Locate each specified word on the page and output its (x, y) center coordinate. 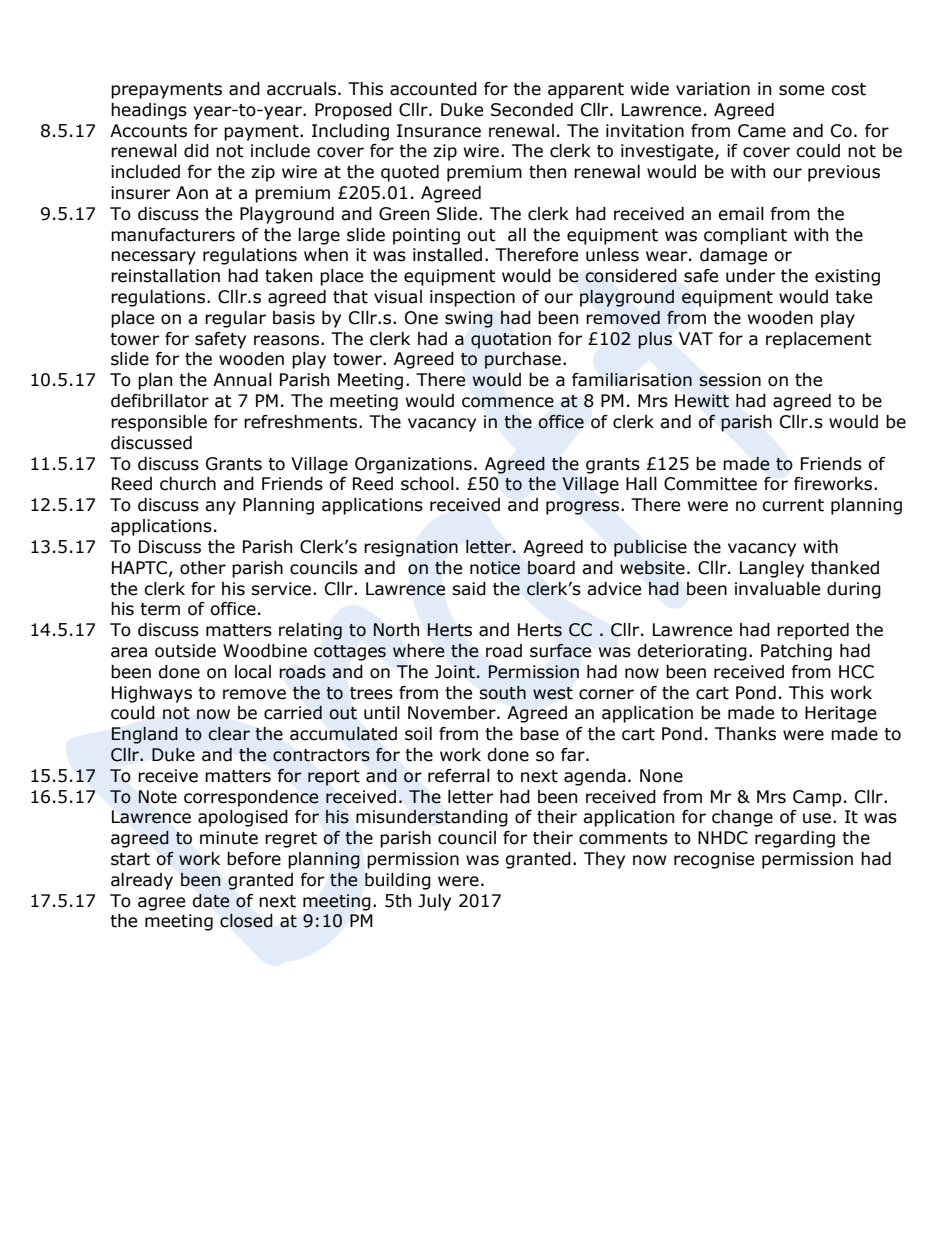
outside (185, 651)
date (211, 901)
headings (149, 111)
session (730, 380)
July (434, 902)
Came (762, 131)
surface (560, 651)
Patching (796, 652)
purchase (523, 360)
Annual (242, 380)
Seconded (532, 110)
